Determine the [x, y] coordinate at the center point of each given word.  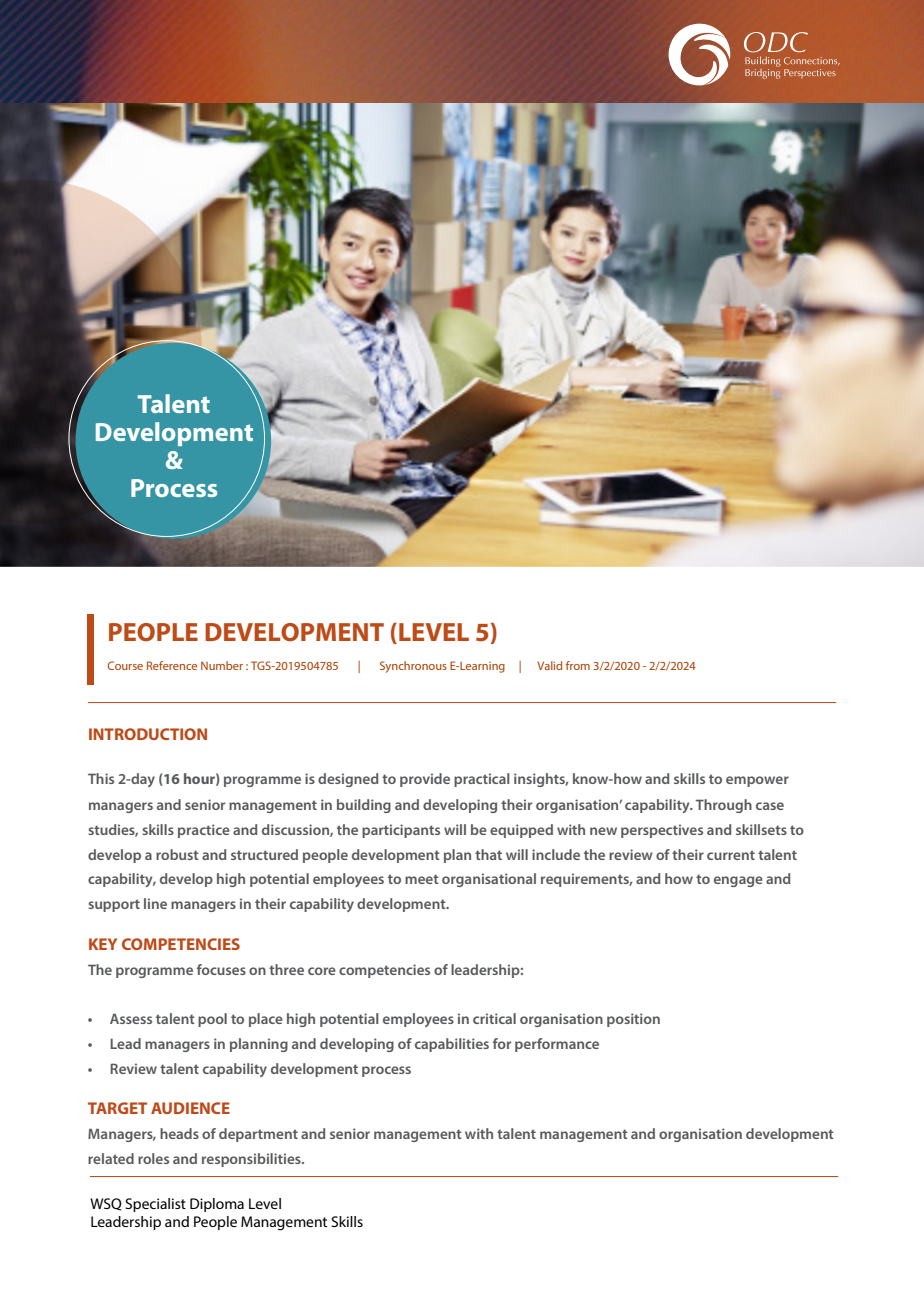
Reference [172, 665]
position [633, 1020]
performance [557, 1045]
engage [738, 881]
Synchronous [413, 667]
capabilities [452, 1045]
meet [422, 879]
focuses [221, 969]
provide [425, 780]
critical [494, 1018]
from [578, 665]
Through [723, 806]
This [101, 778]
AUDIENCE [190, 1108]
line [155, 903]
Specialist [155, 1205]
